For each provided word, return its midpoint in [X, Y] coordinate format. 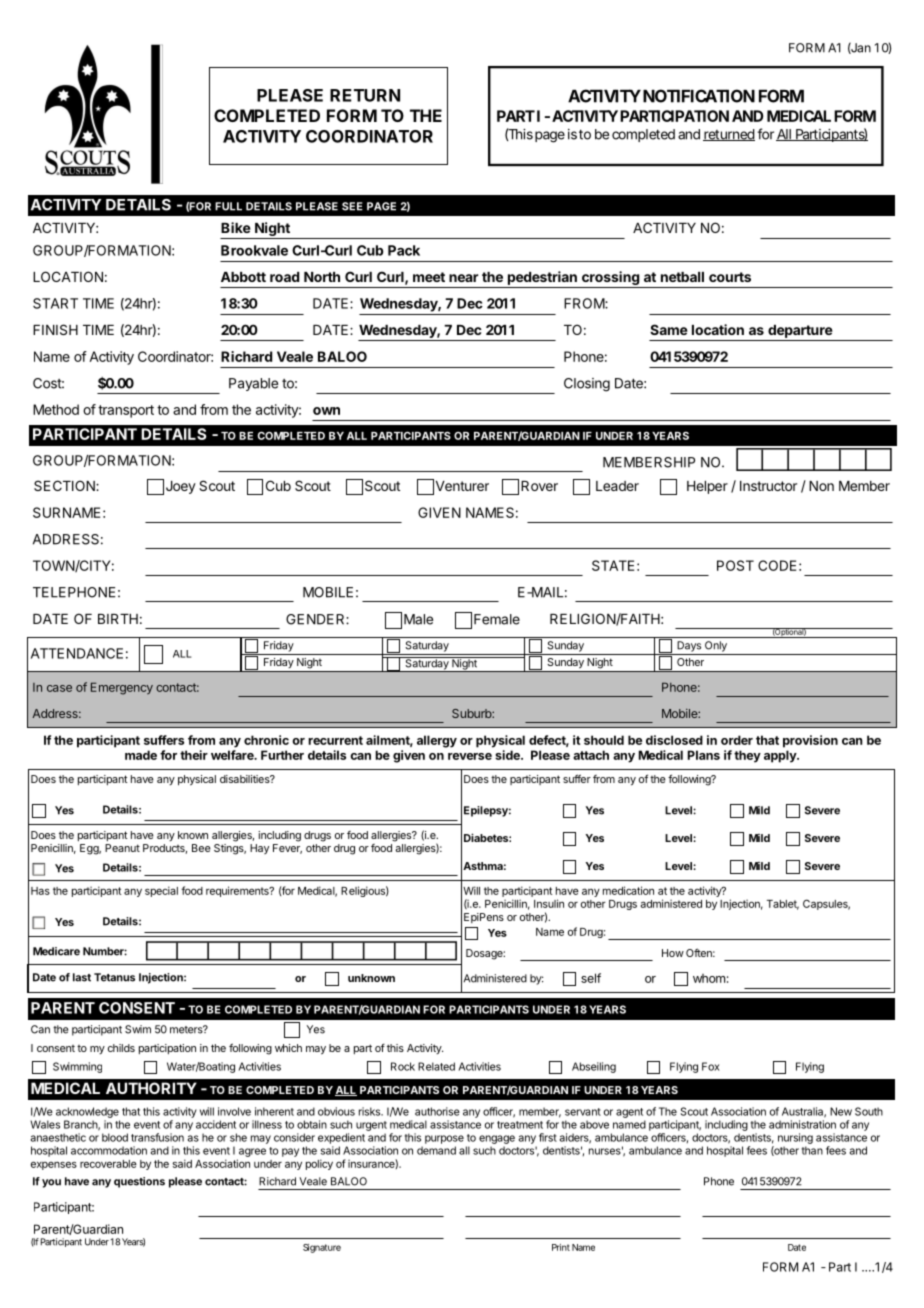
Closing [587, 385]
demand [436, 1150]
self [591, 978]
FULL [228, 206]
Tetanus [114, 977]
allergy [437, 741]
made [141, 755]
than [812, 1150]
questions [139, 1182]
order [737, 740]
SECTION [65, 485]
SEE [352, 206]
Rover [539, 486]
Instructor [768, 486]
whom [709, 978]
